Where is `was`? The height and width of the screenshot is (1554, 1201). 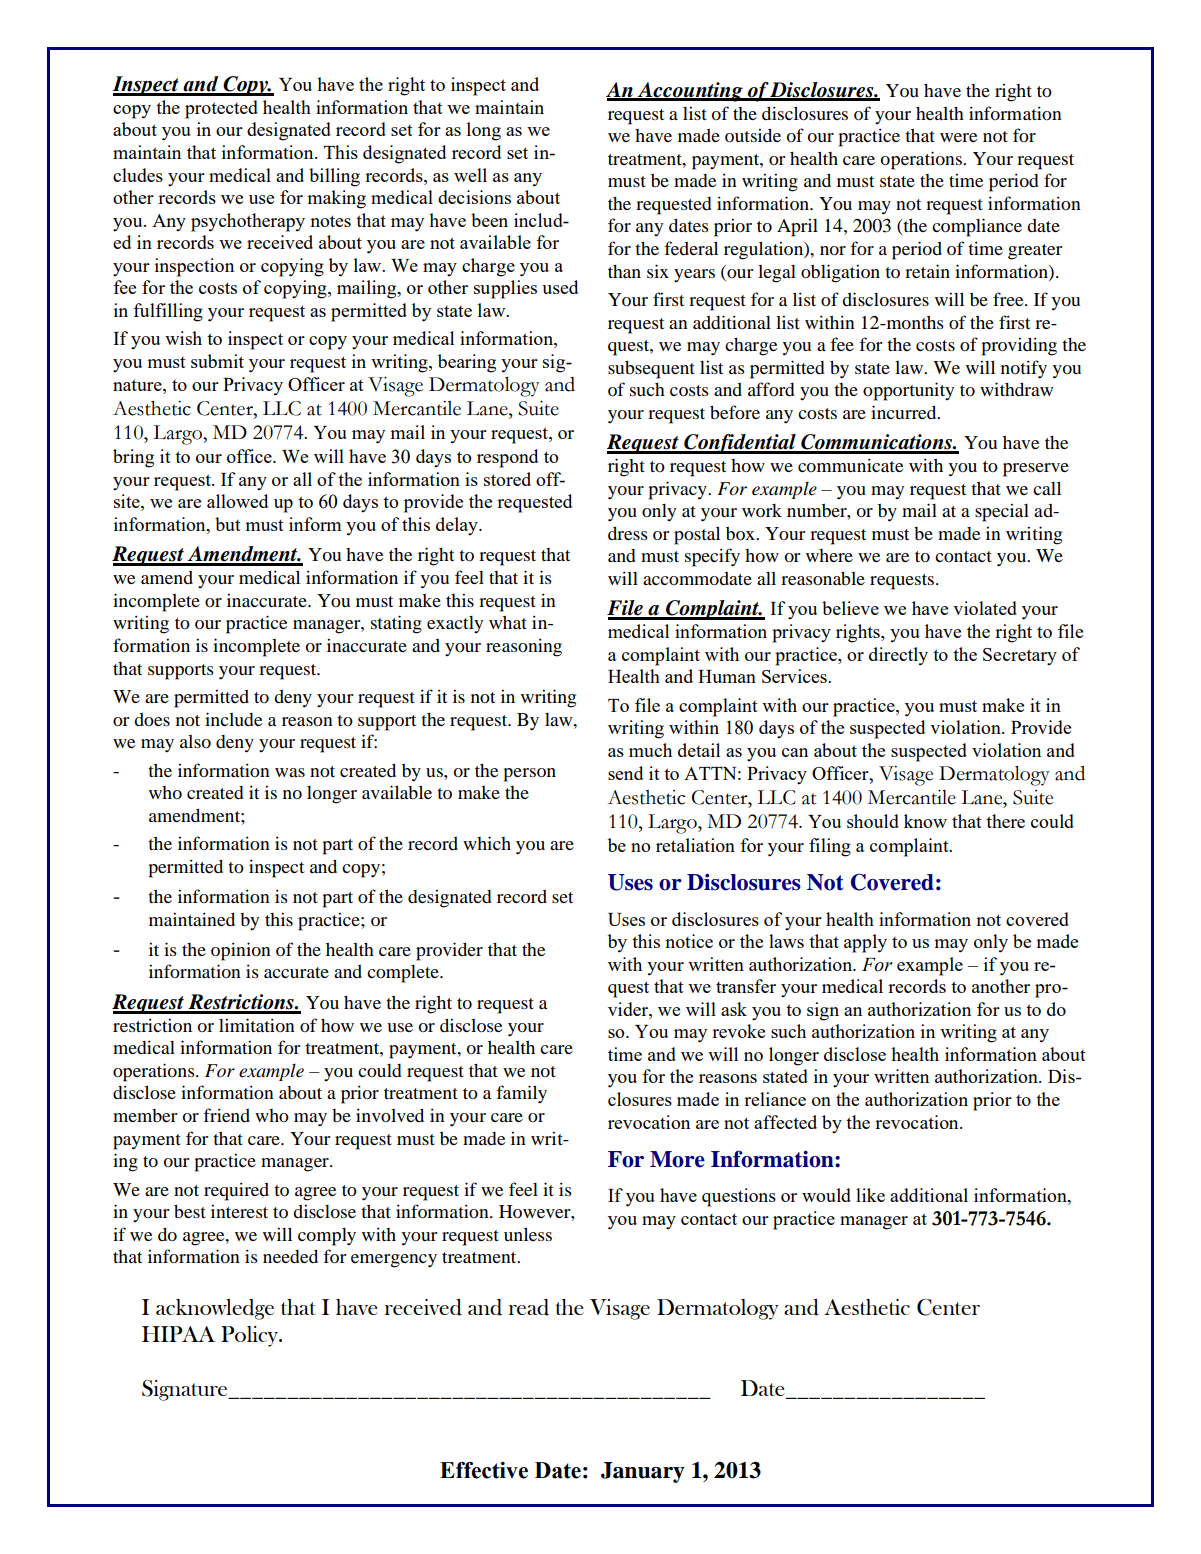
was is located at coordinates (290, 772).
